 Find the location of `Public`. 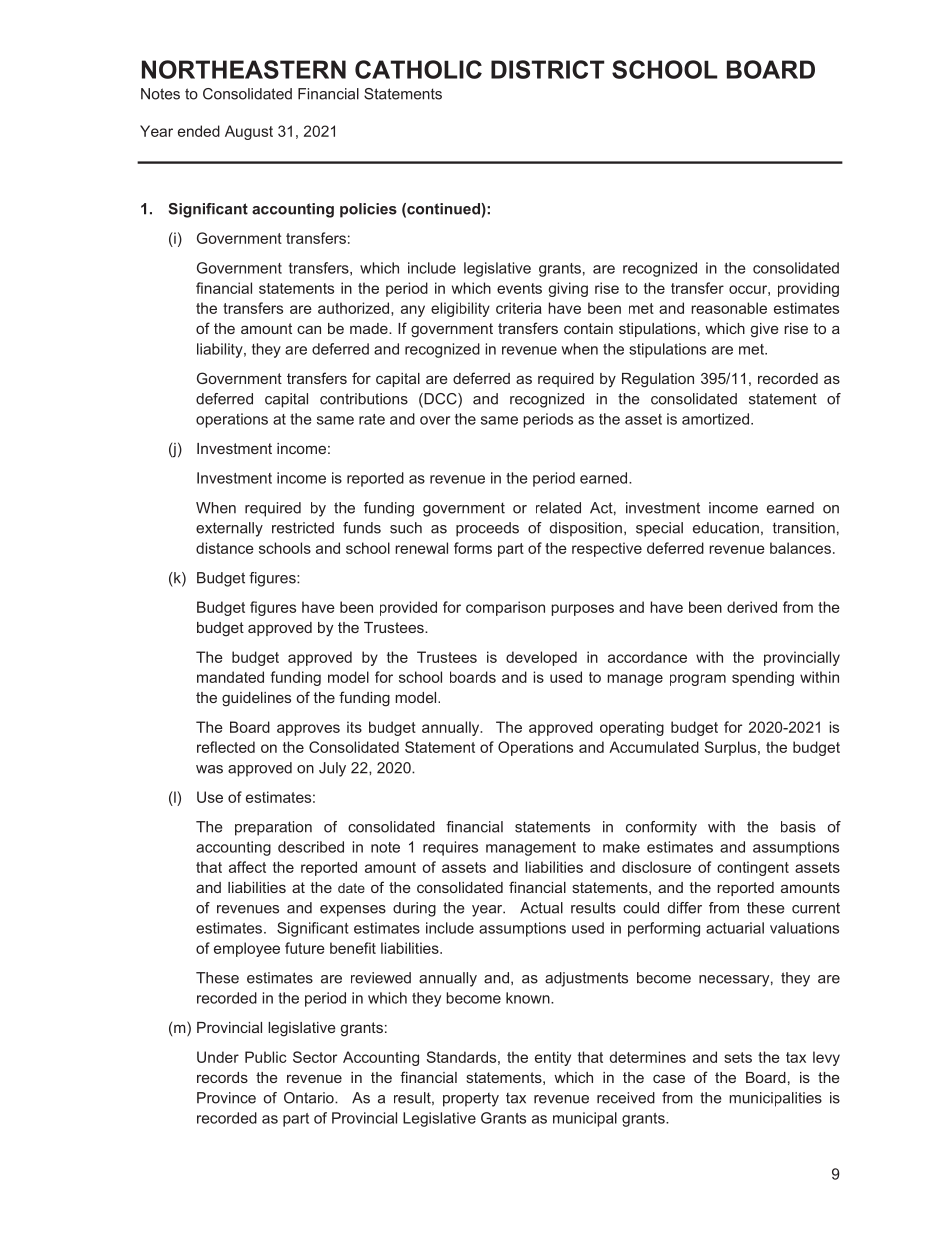

Public is located at coordinates (266, 1057).
